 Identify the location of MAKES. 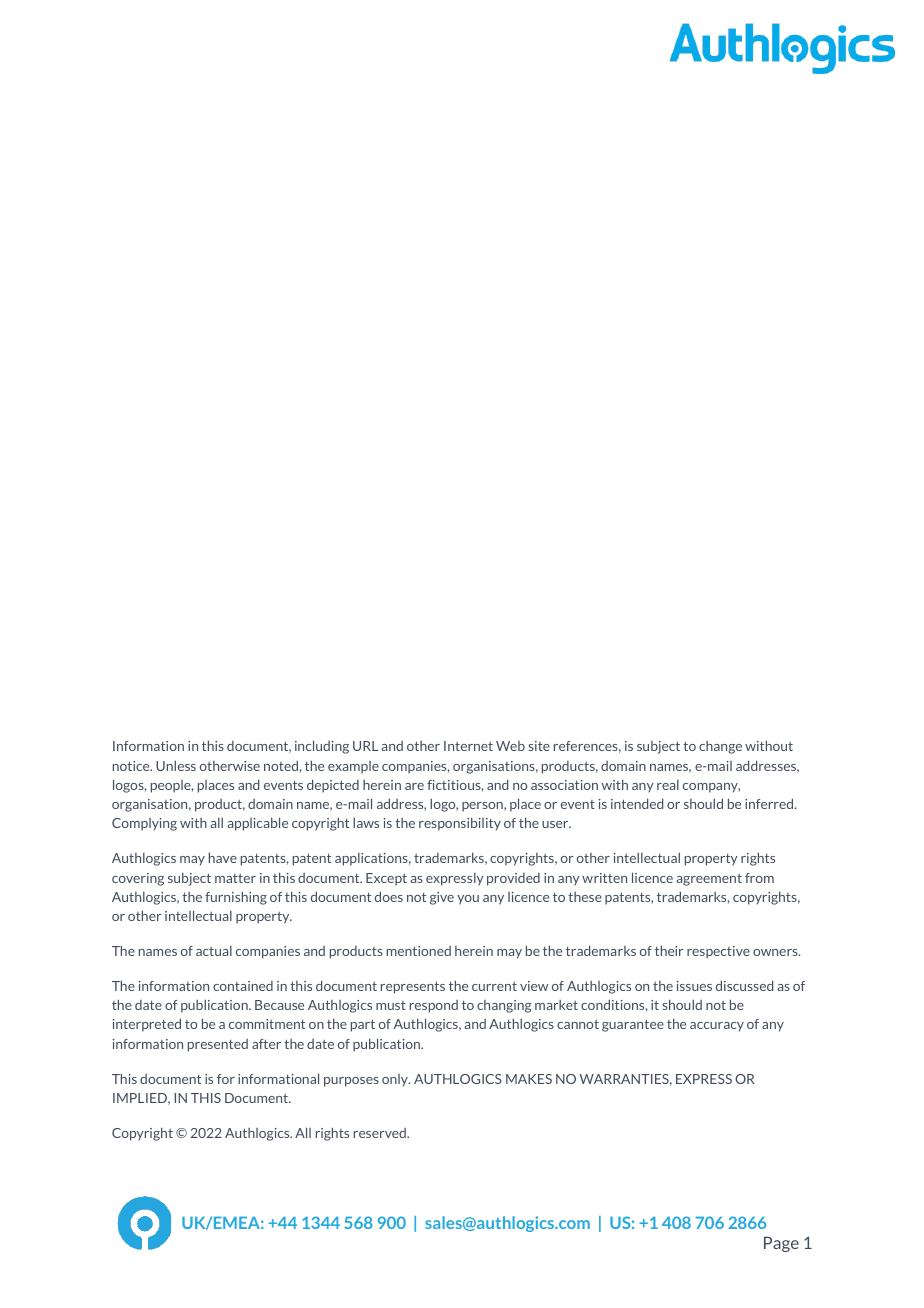
(529, 1079).
